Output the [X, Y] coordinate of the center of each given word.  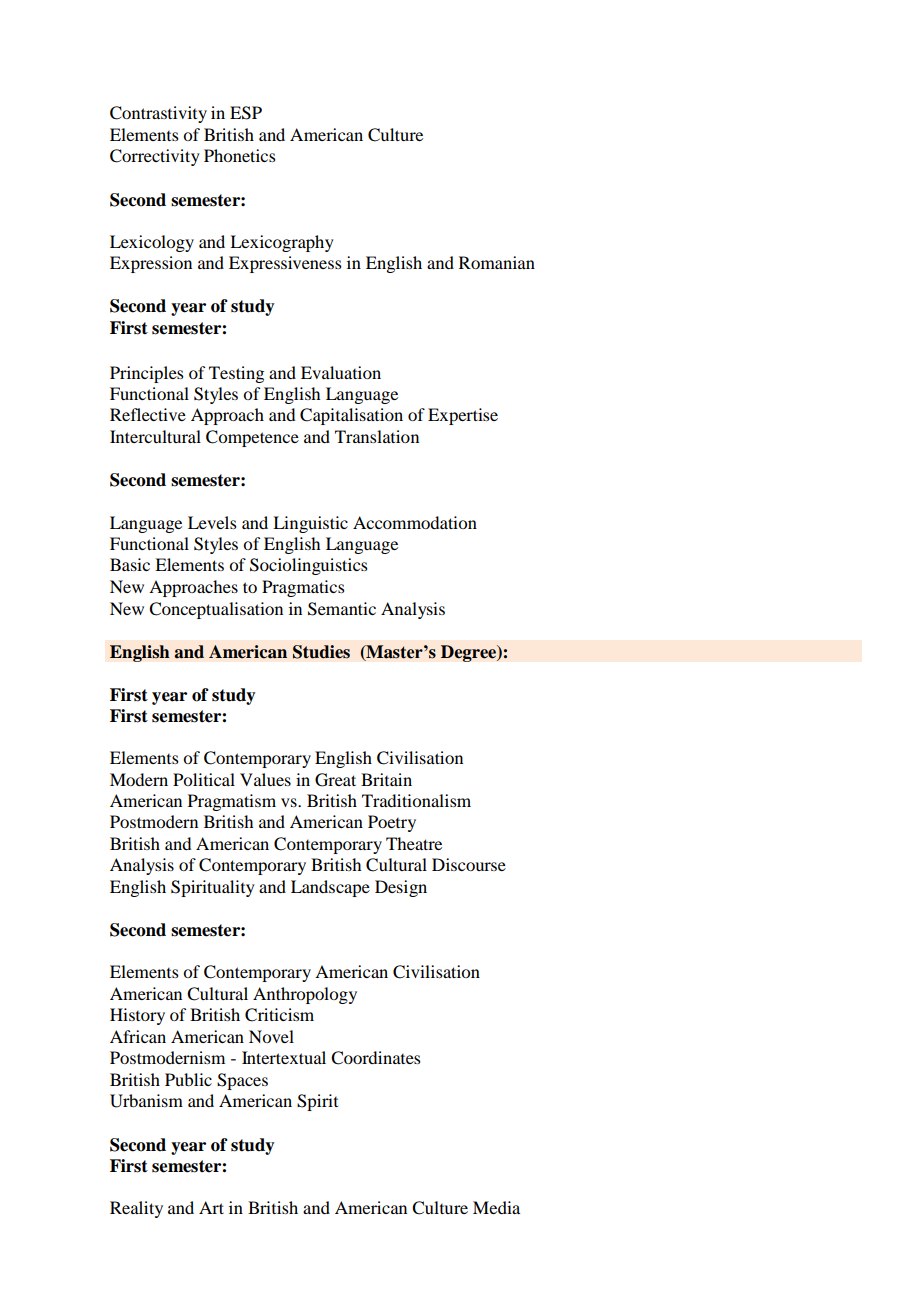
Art [211, 1207]
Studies [321, 652]
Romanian [497, 262]
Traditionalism [416, 800]
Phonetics [240, 155]
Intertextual [284, 1057]
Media [496, 1207]
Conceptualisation [216, 610]
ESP [246, 113]
